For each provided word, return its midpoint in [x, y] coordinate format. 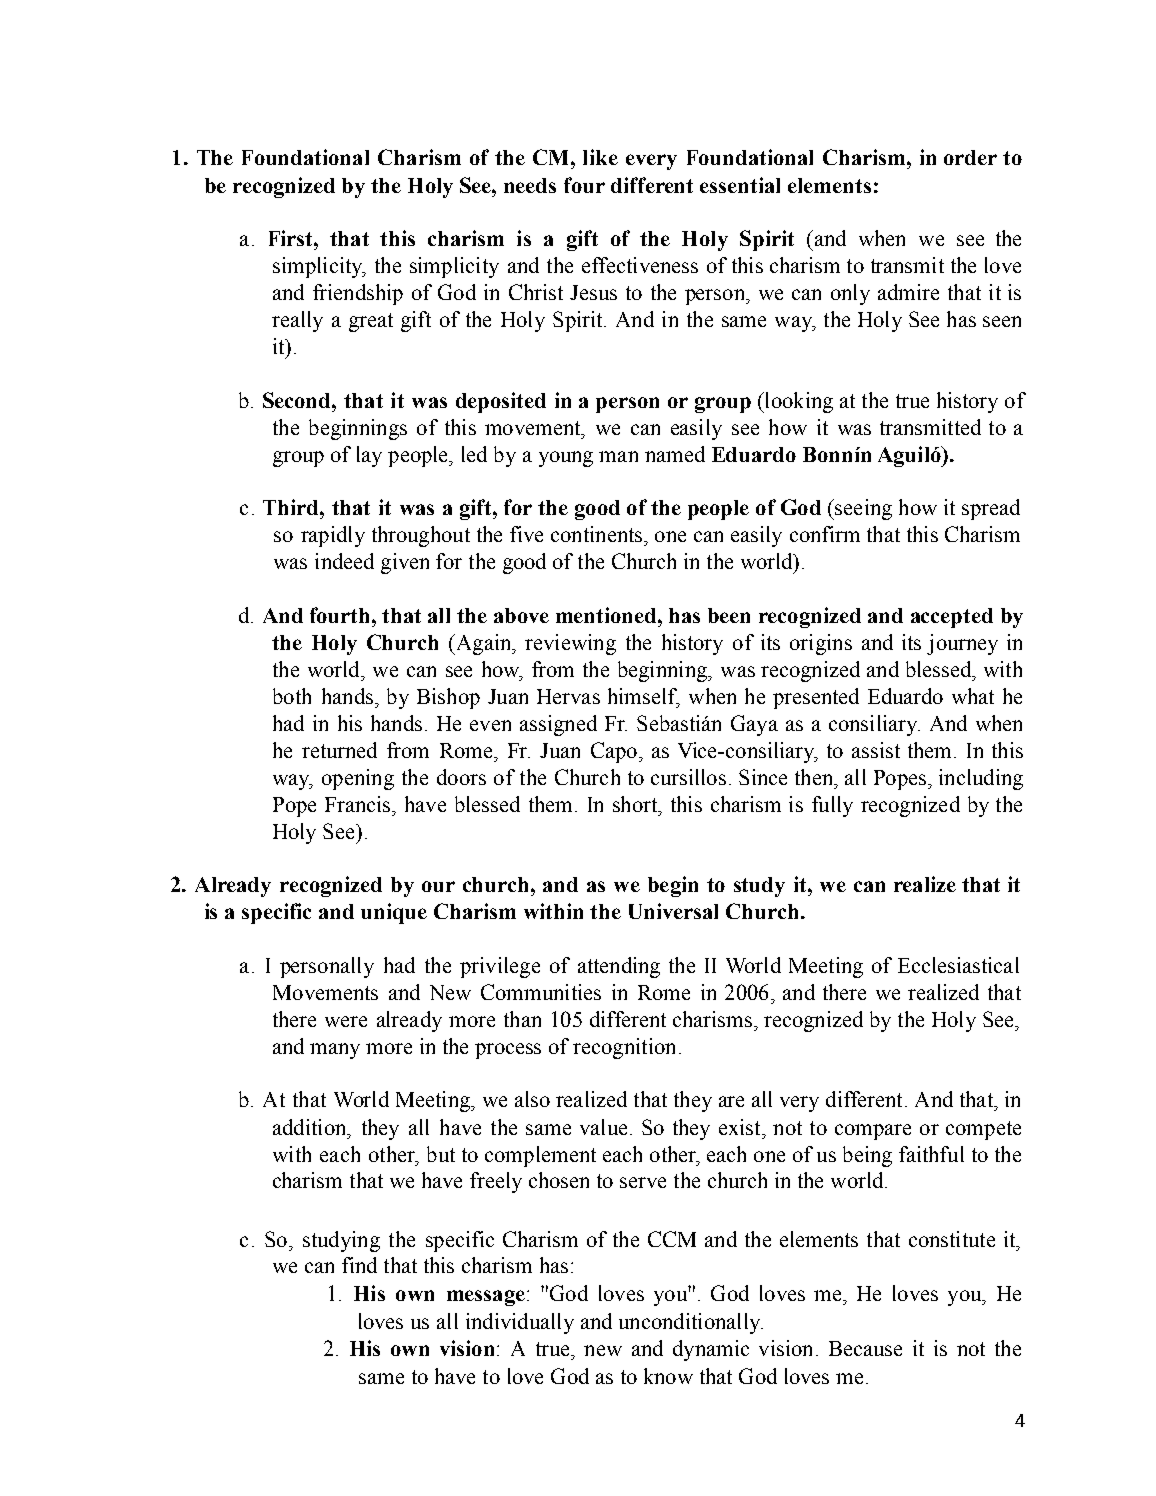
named [675, 454]
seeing [862, 509]
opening [358, 779]
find [359, 1265]
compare [873, 1132]
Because [865, 1348]
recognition [624, 1048]
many [335, 1051]
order [970, 157]
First [292, 238]
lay [369, 456]
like [600, 157]
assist [876, 750]
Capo [614, 752]
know [668, 1376]
